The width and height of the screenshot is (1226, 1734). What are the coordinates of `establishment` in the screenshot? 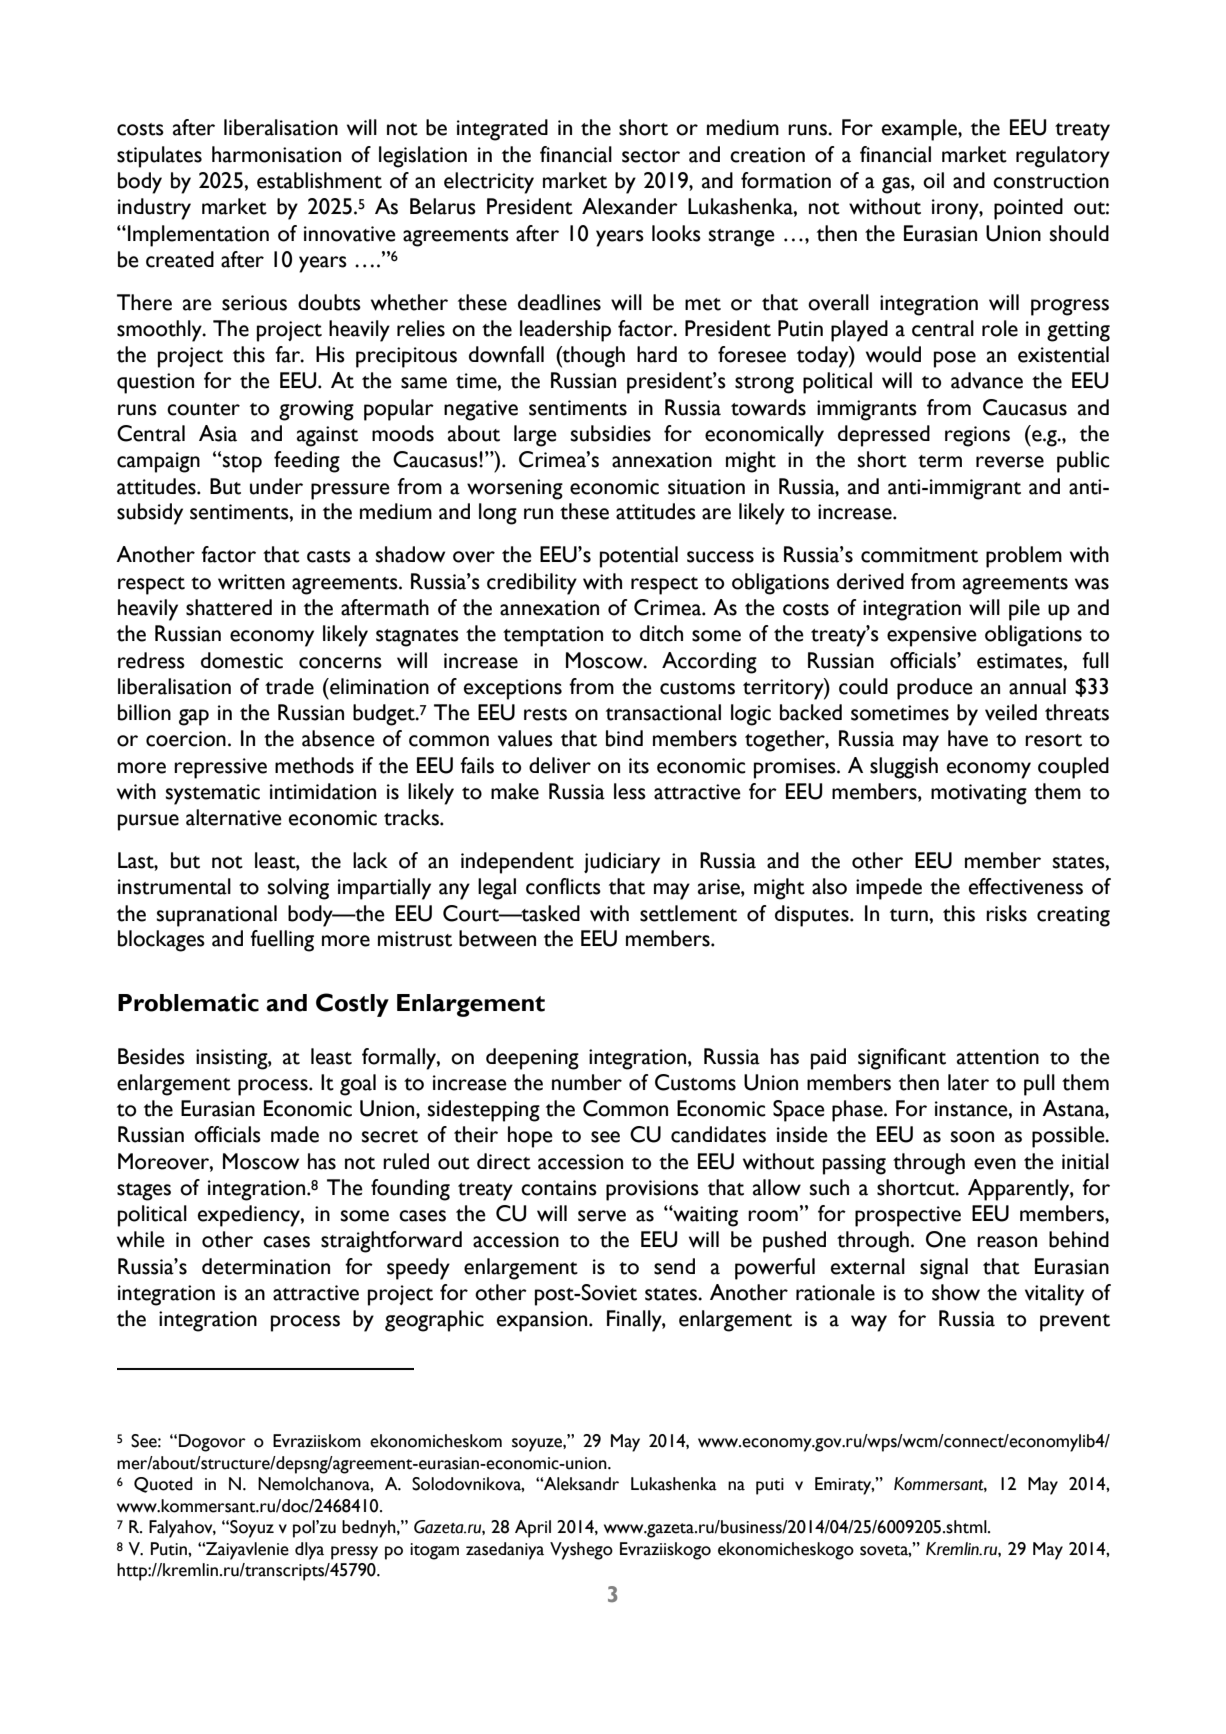 It's located at (319, 180).
